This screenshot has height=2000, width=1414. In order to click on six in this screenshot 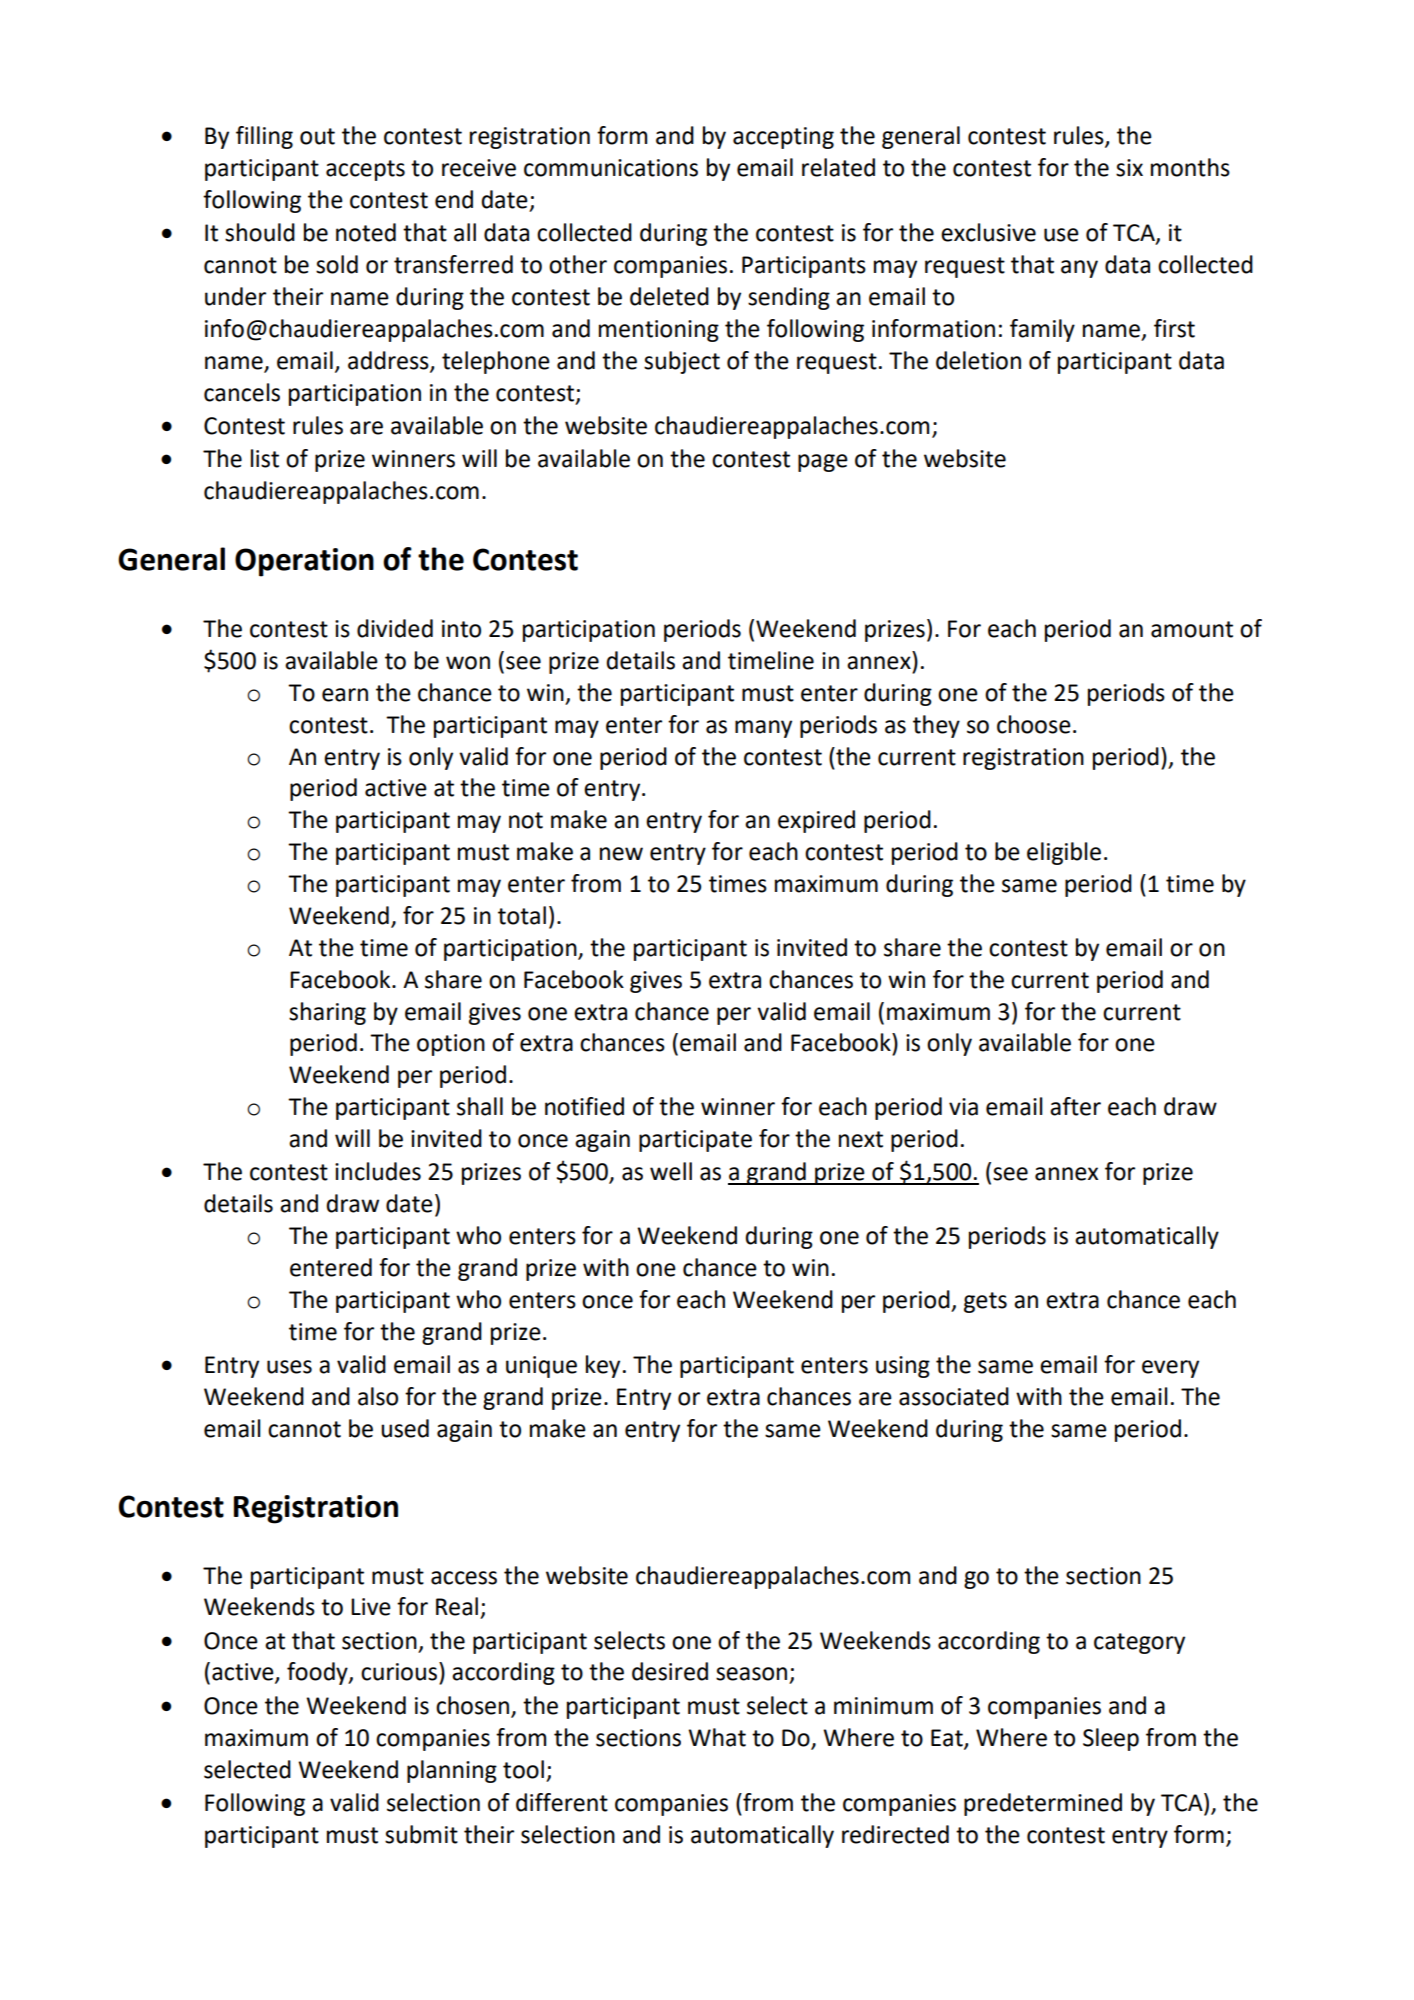, I will do `click(1129, 168)`.
